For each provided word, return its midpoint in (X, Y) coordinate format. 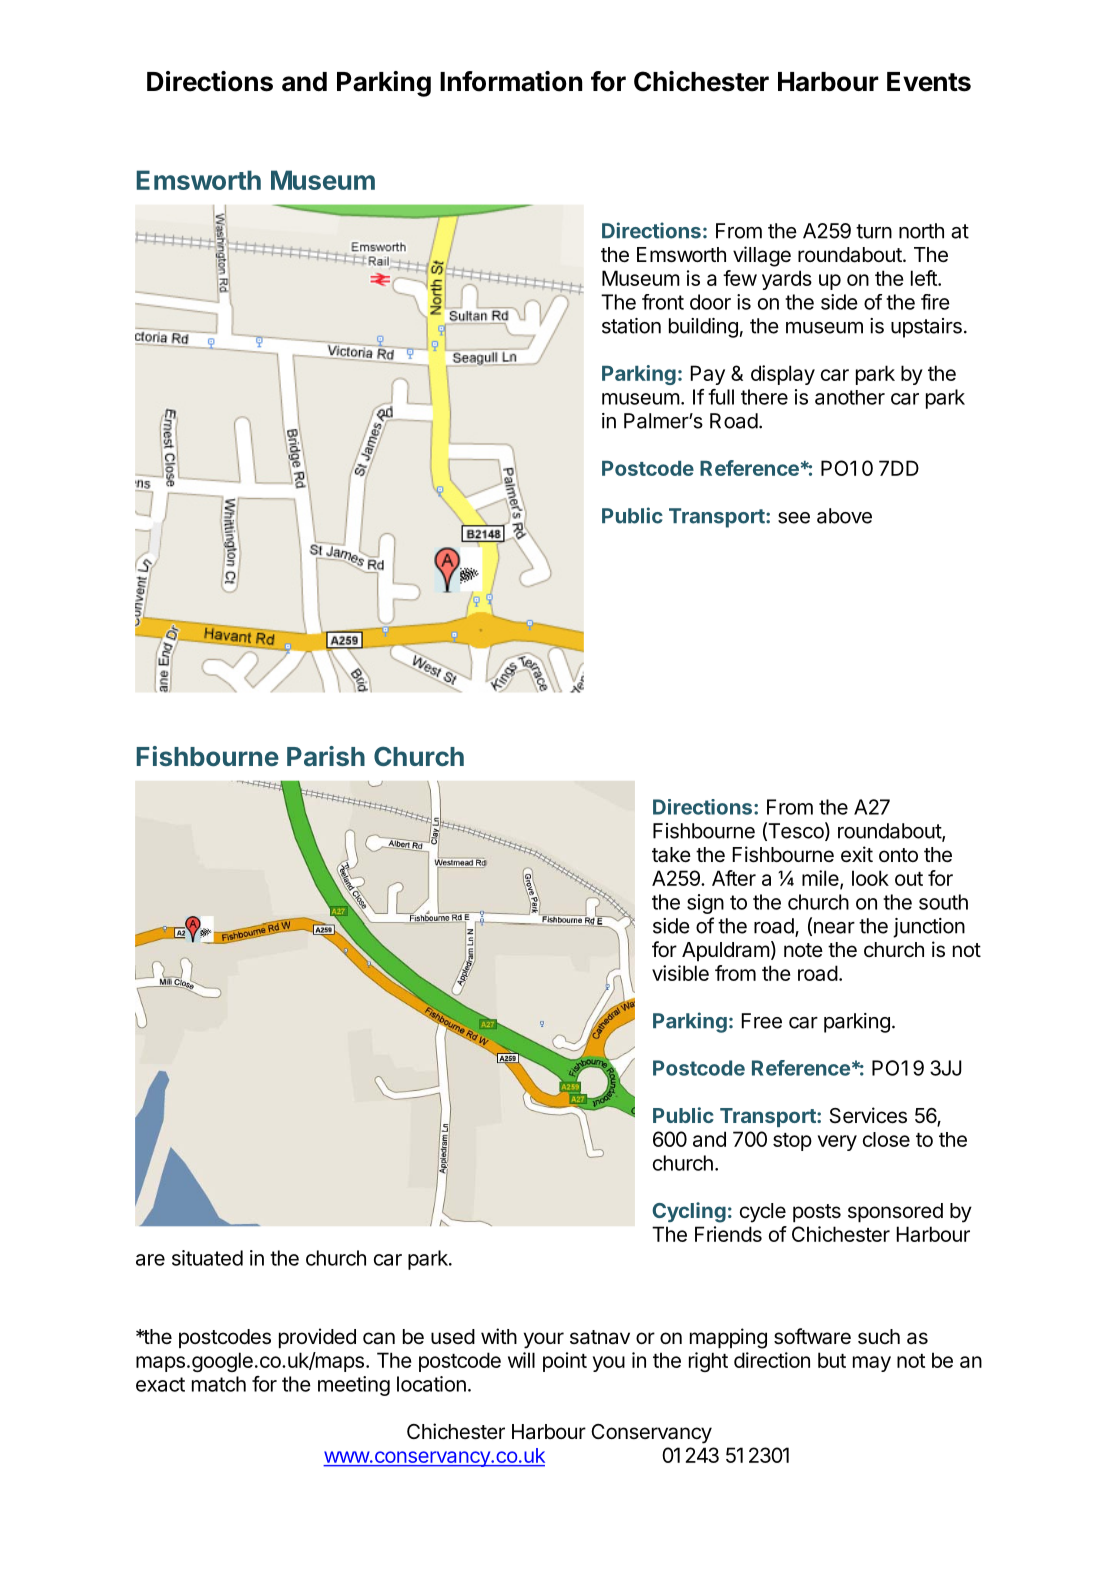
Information (511, 81)
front (663, 302)
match (219, 1384)
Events (929, 82)
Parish (326, 756)
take (671, 855)
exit (857, 854)
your (544, 1340)
